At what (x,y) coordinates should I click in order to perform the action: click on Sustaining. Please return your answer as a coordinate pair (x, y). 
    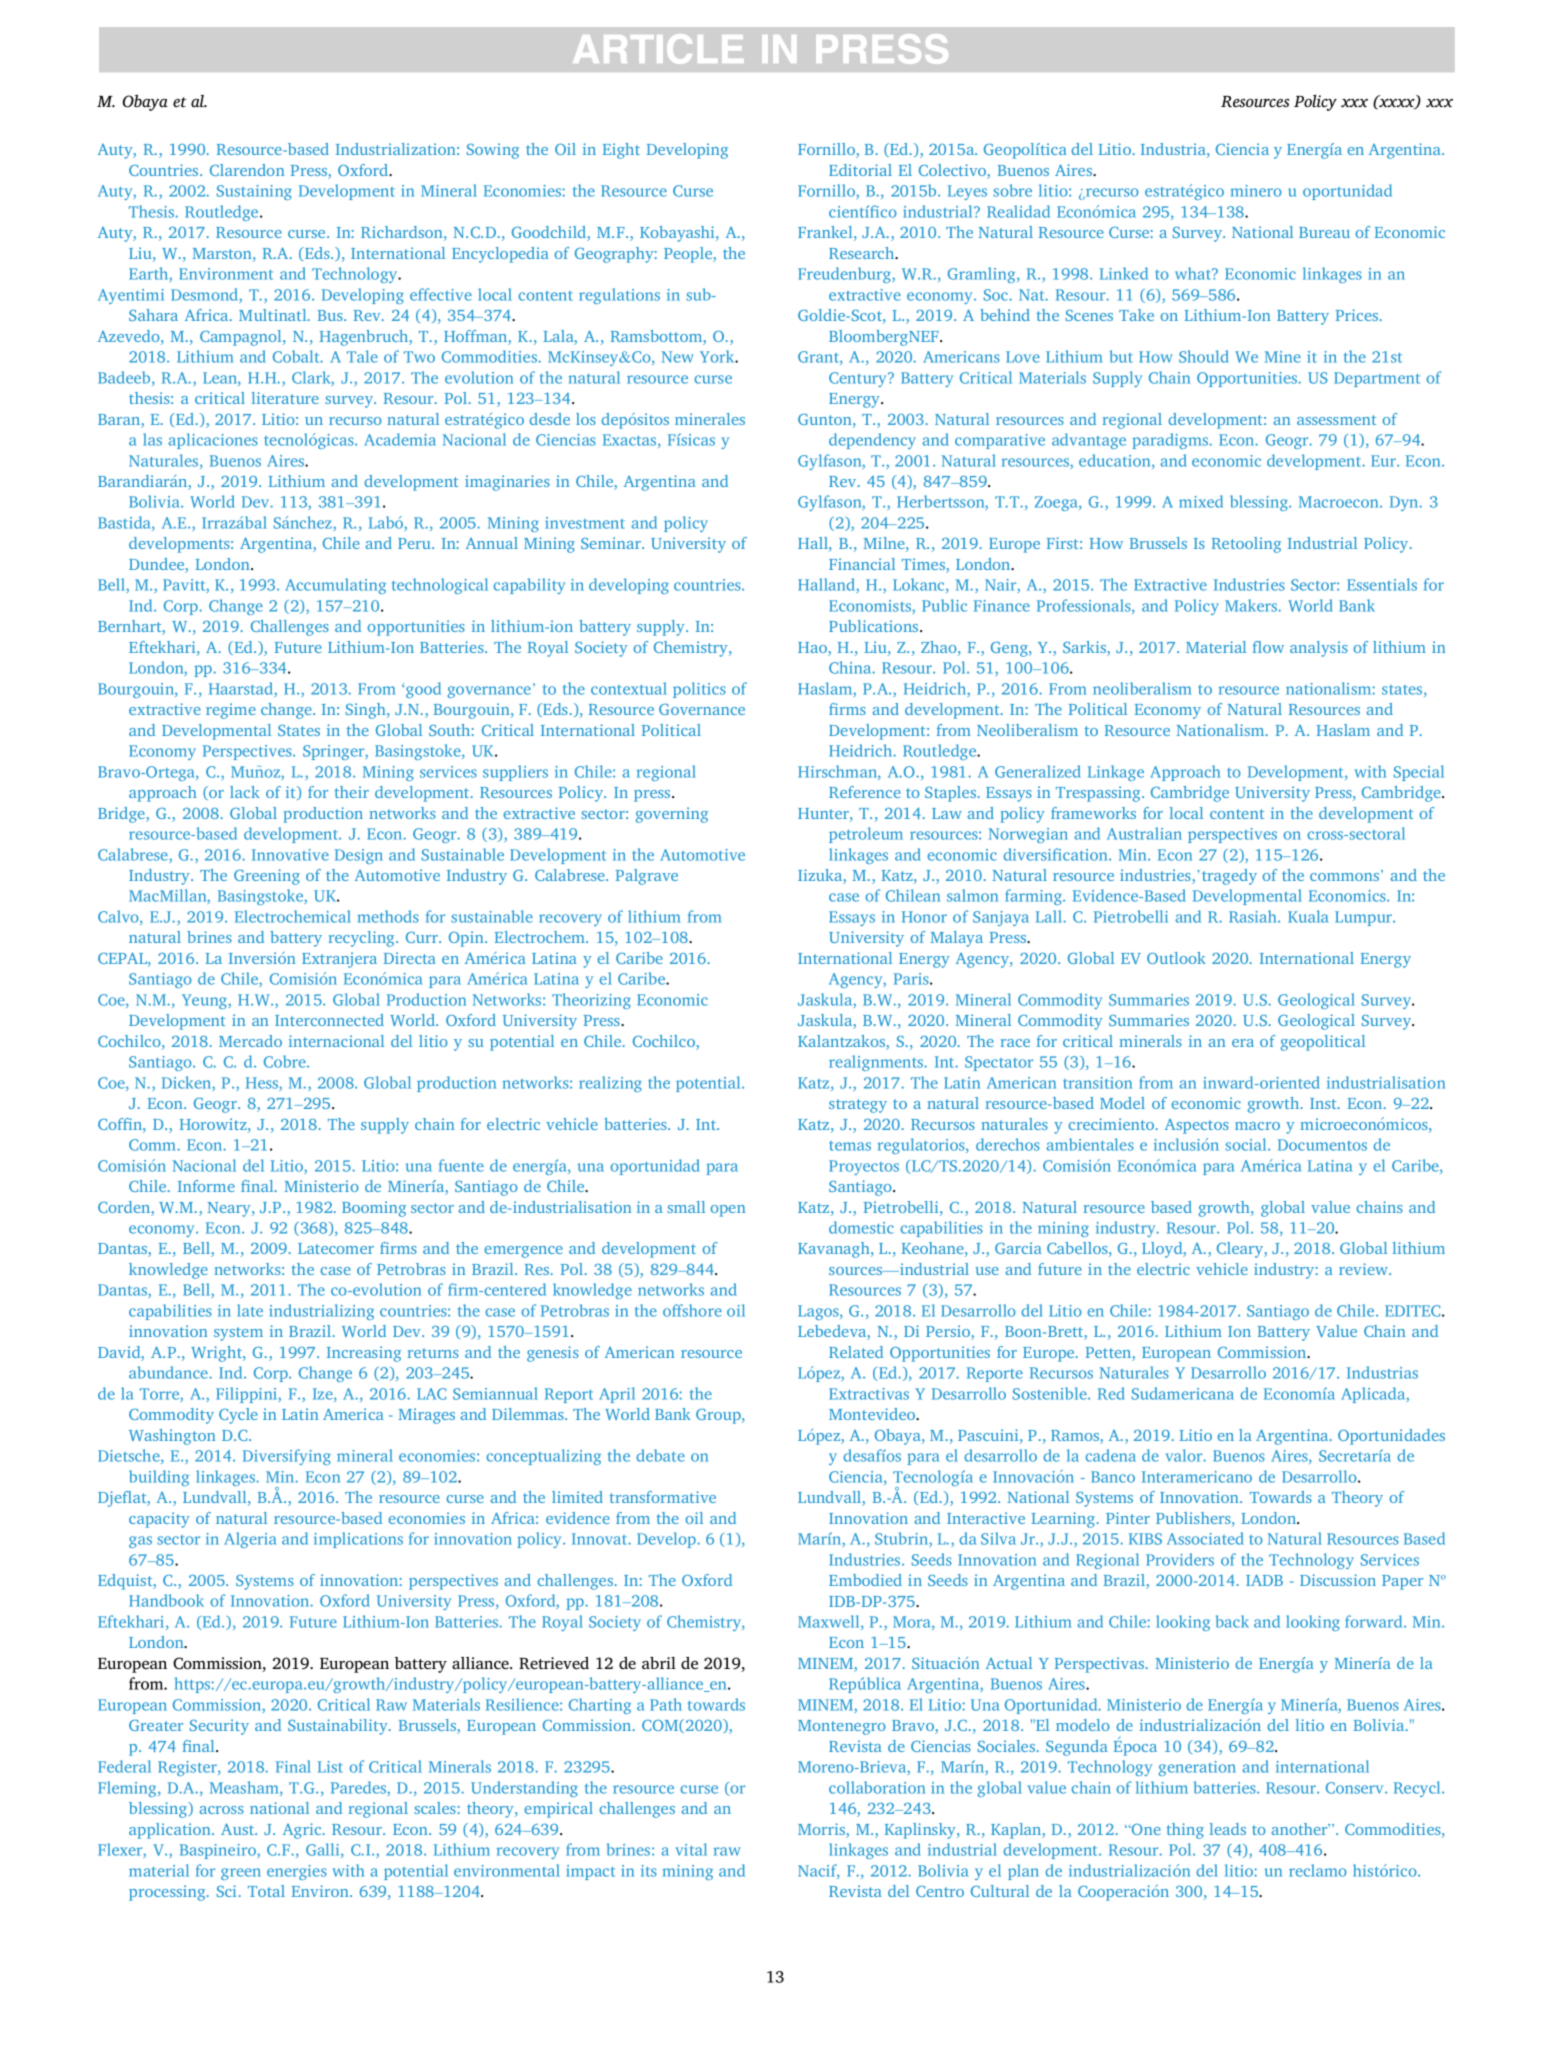
    Looking at the image, I should click on (254, 192).
